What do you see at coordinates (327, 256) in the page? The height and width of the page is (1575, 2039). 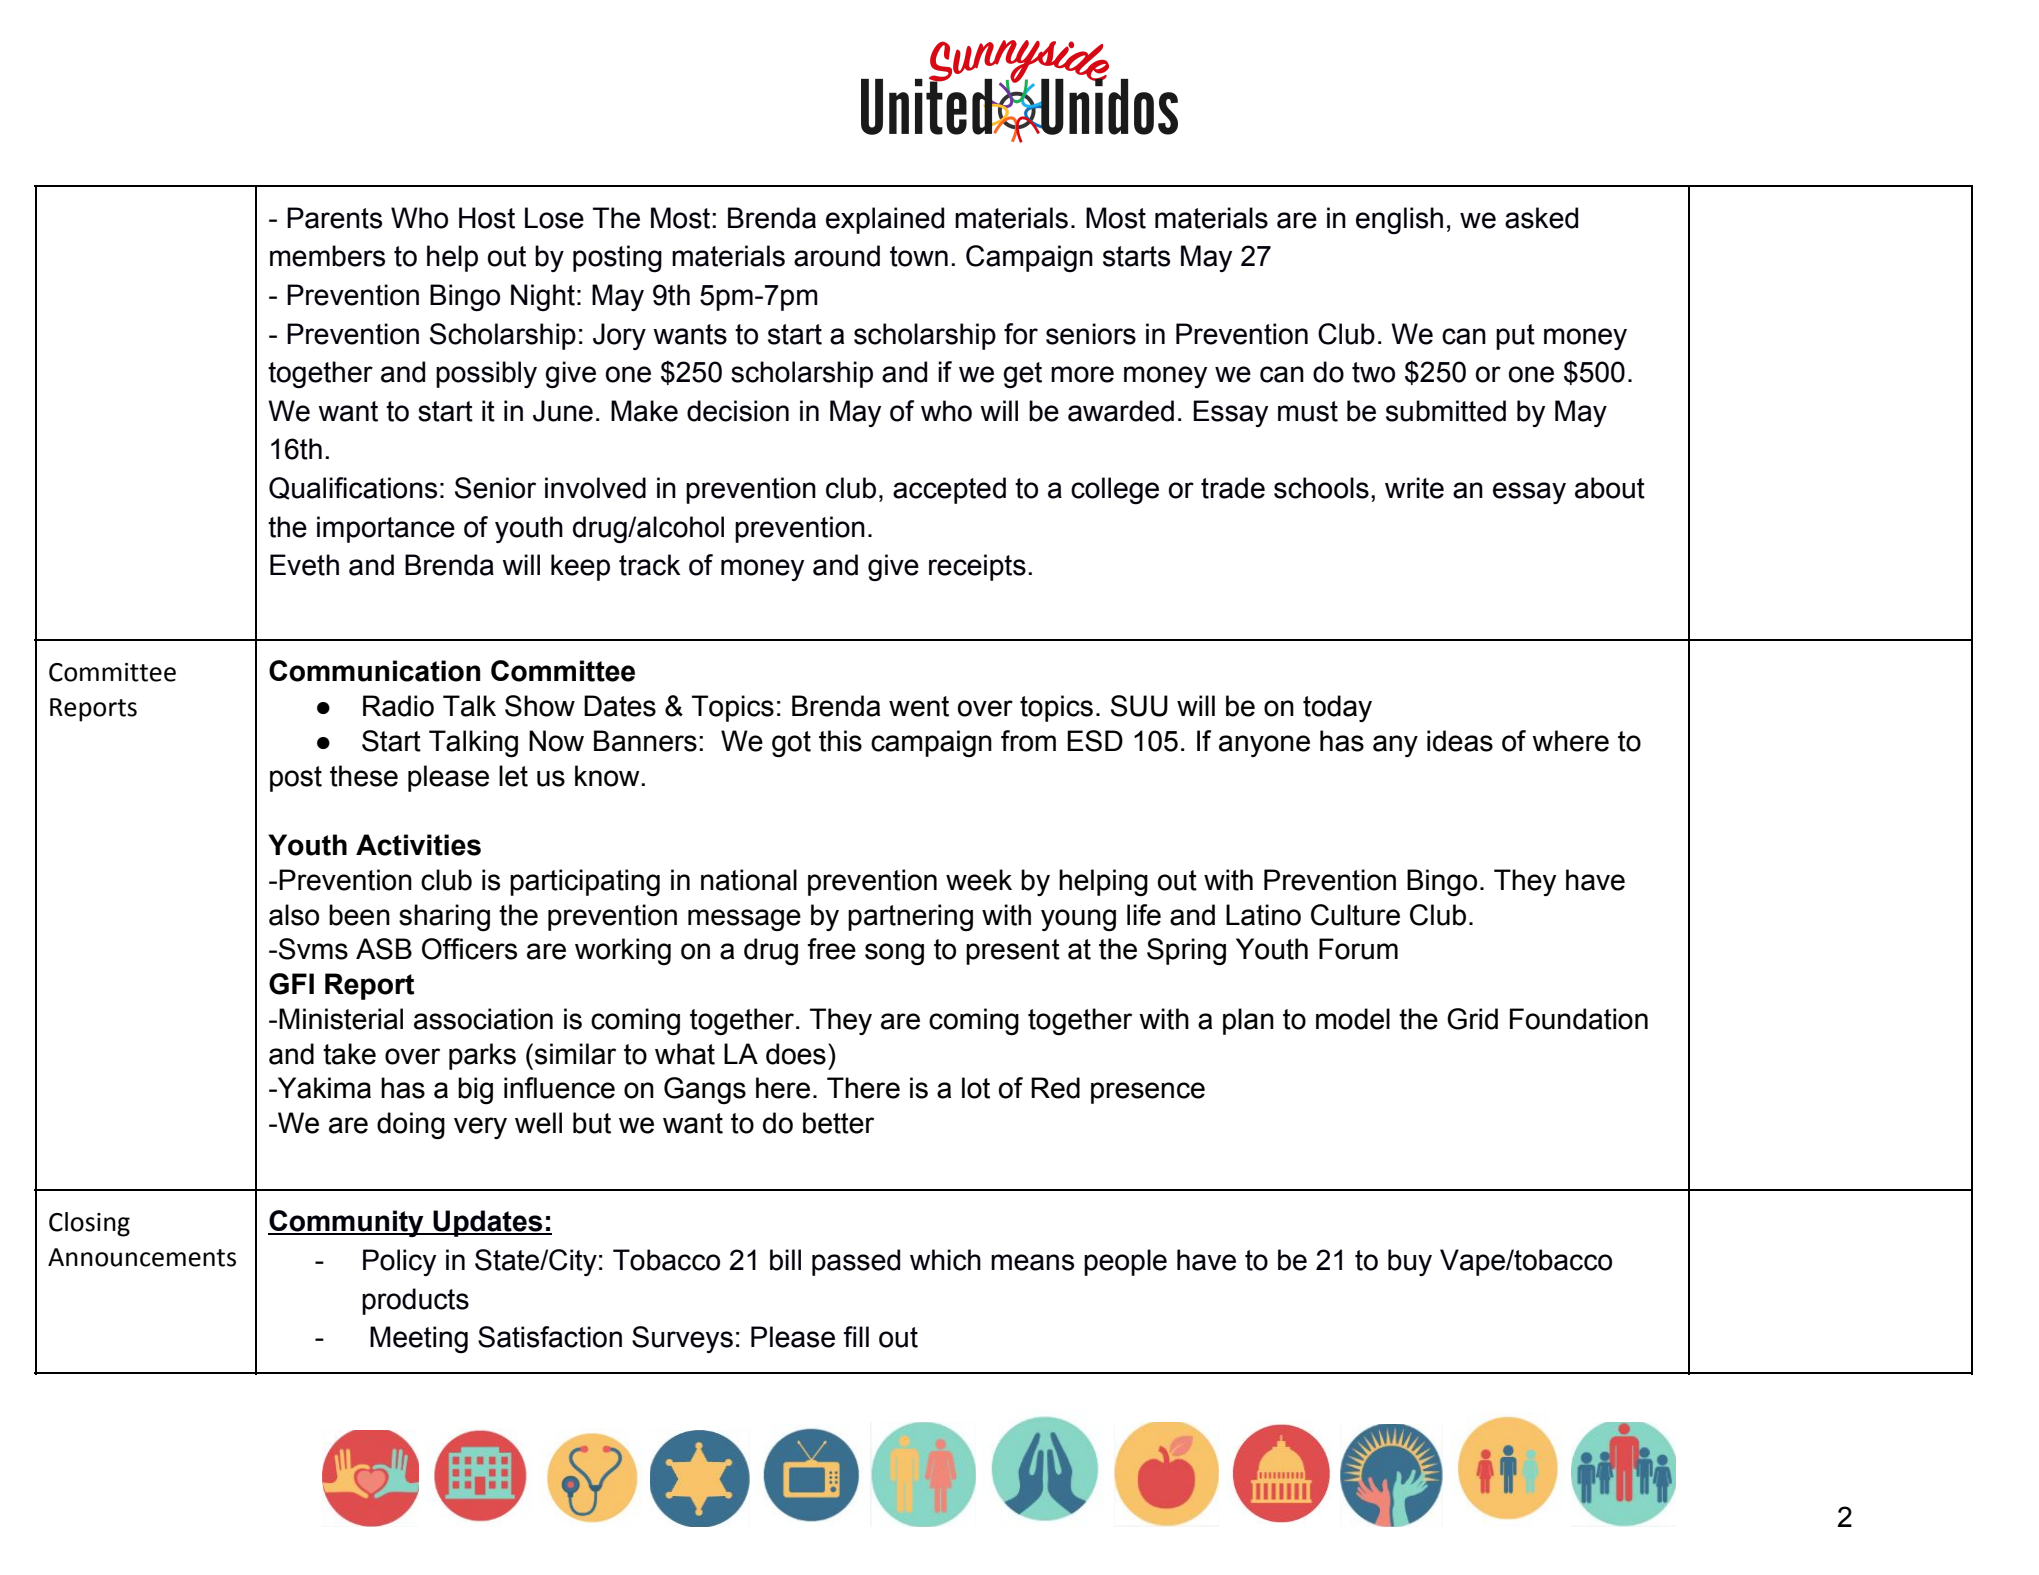 I see `members` at bounding box center [327, 256].
